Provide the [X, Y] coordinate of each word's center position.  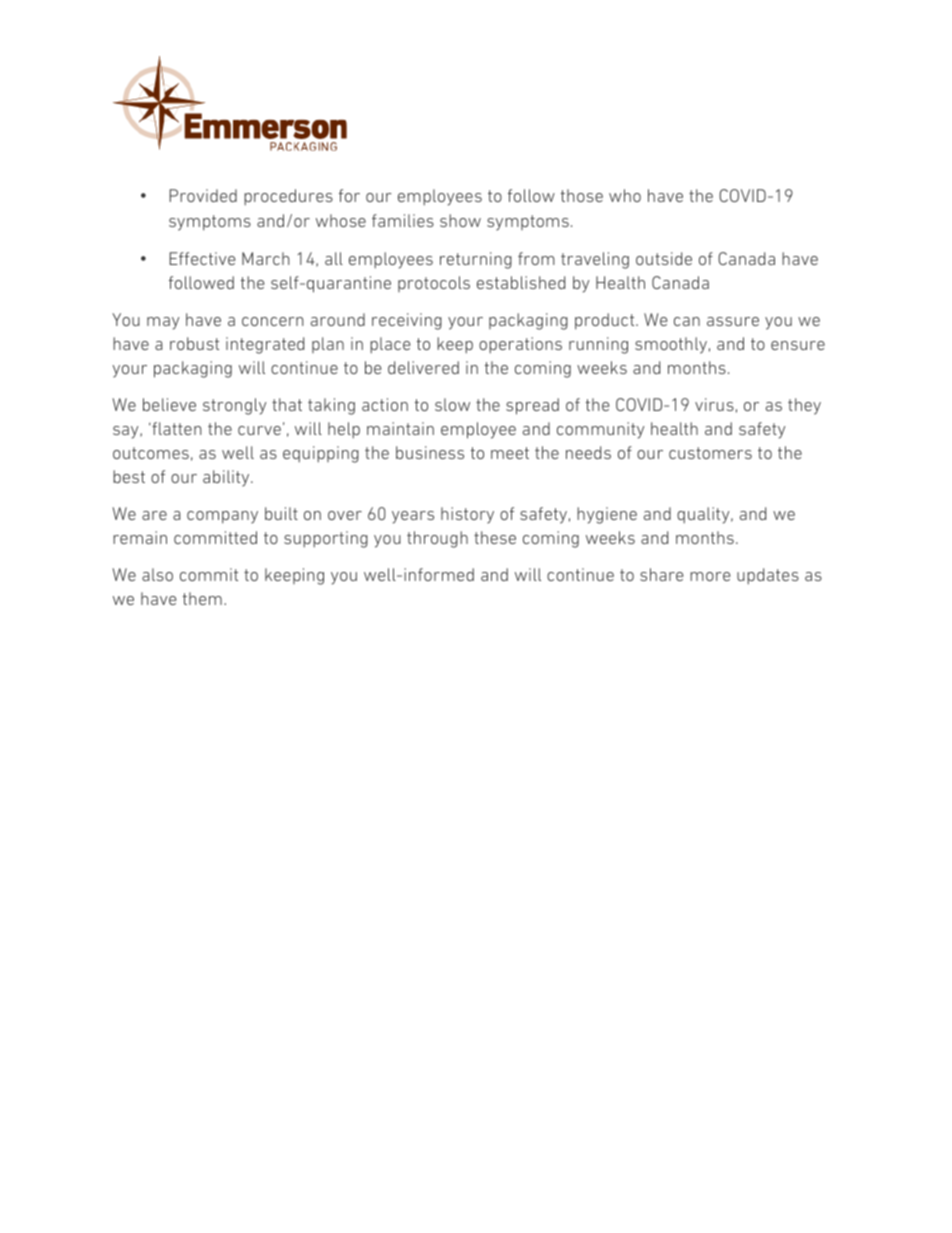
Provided [203, 195]
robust [194, 343]
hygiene [607, 515]
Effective [202, 258]
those [582, 195]
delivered [423, 367]
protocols [434, 284]
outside [664, 258]
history [467, 515]
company [222, 517]
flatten [176, 428]
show [460, 220]
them [202, 598]
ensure [798, 345]
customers [710, 453]
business [430, 452]
